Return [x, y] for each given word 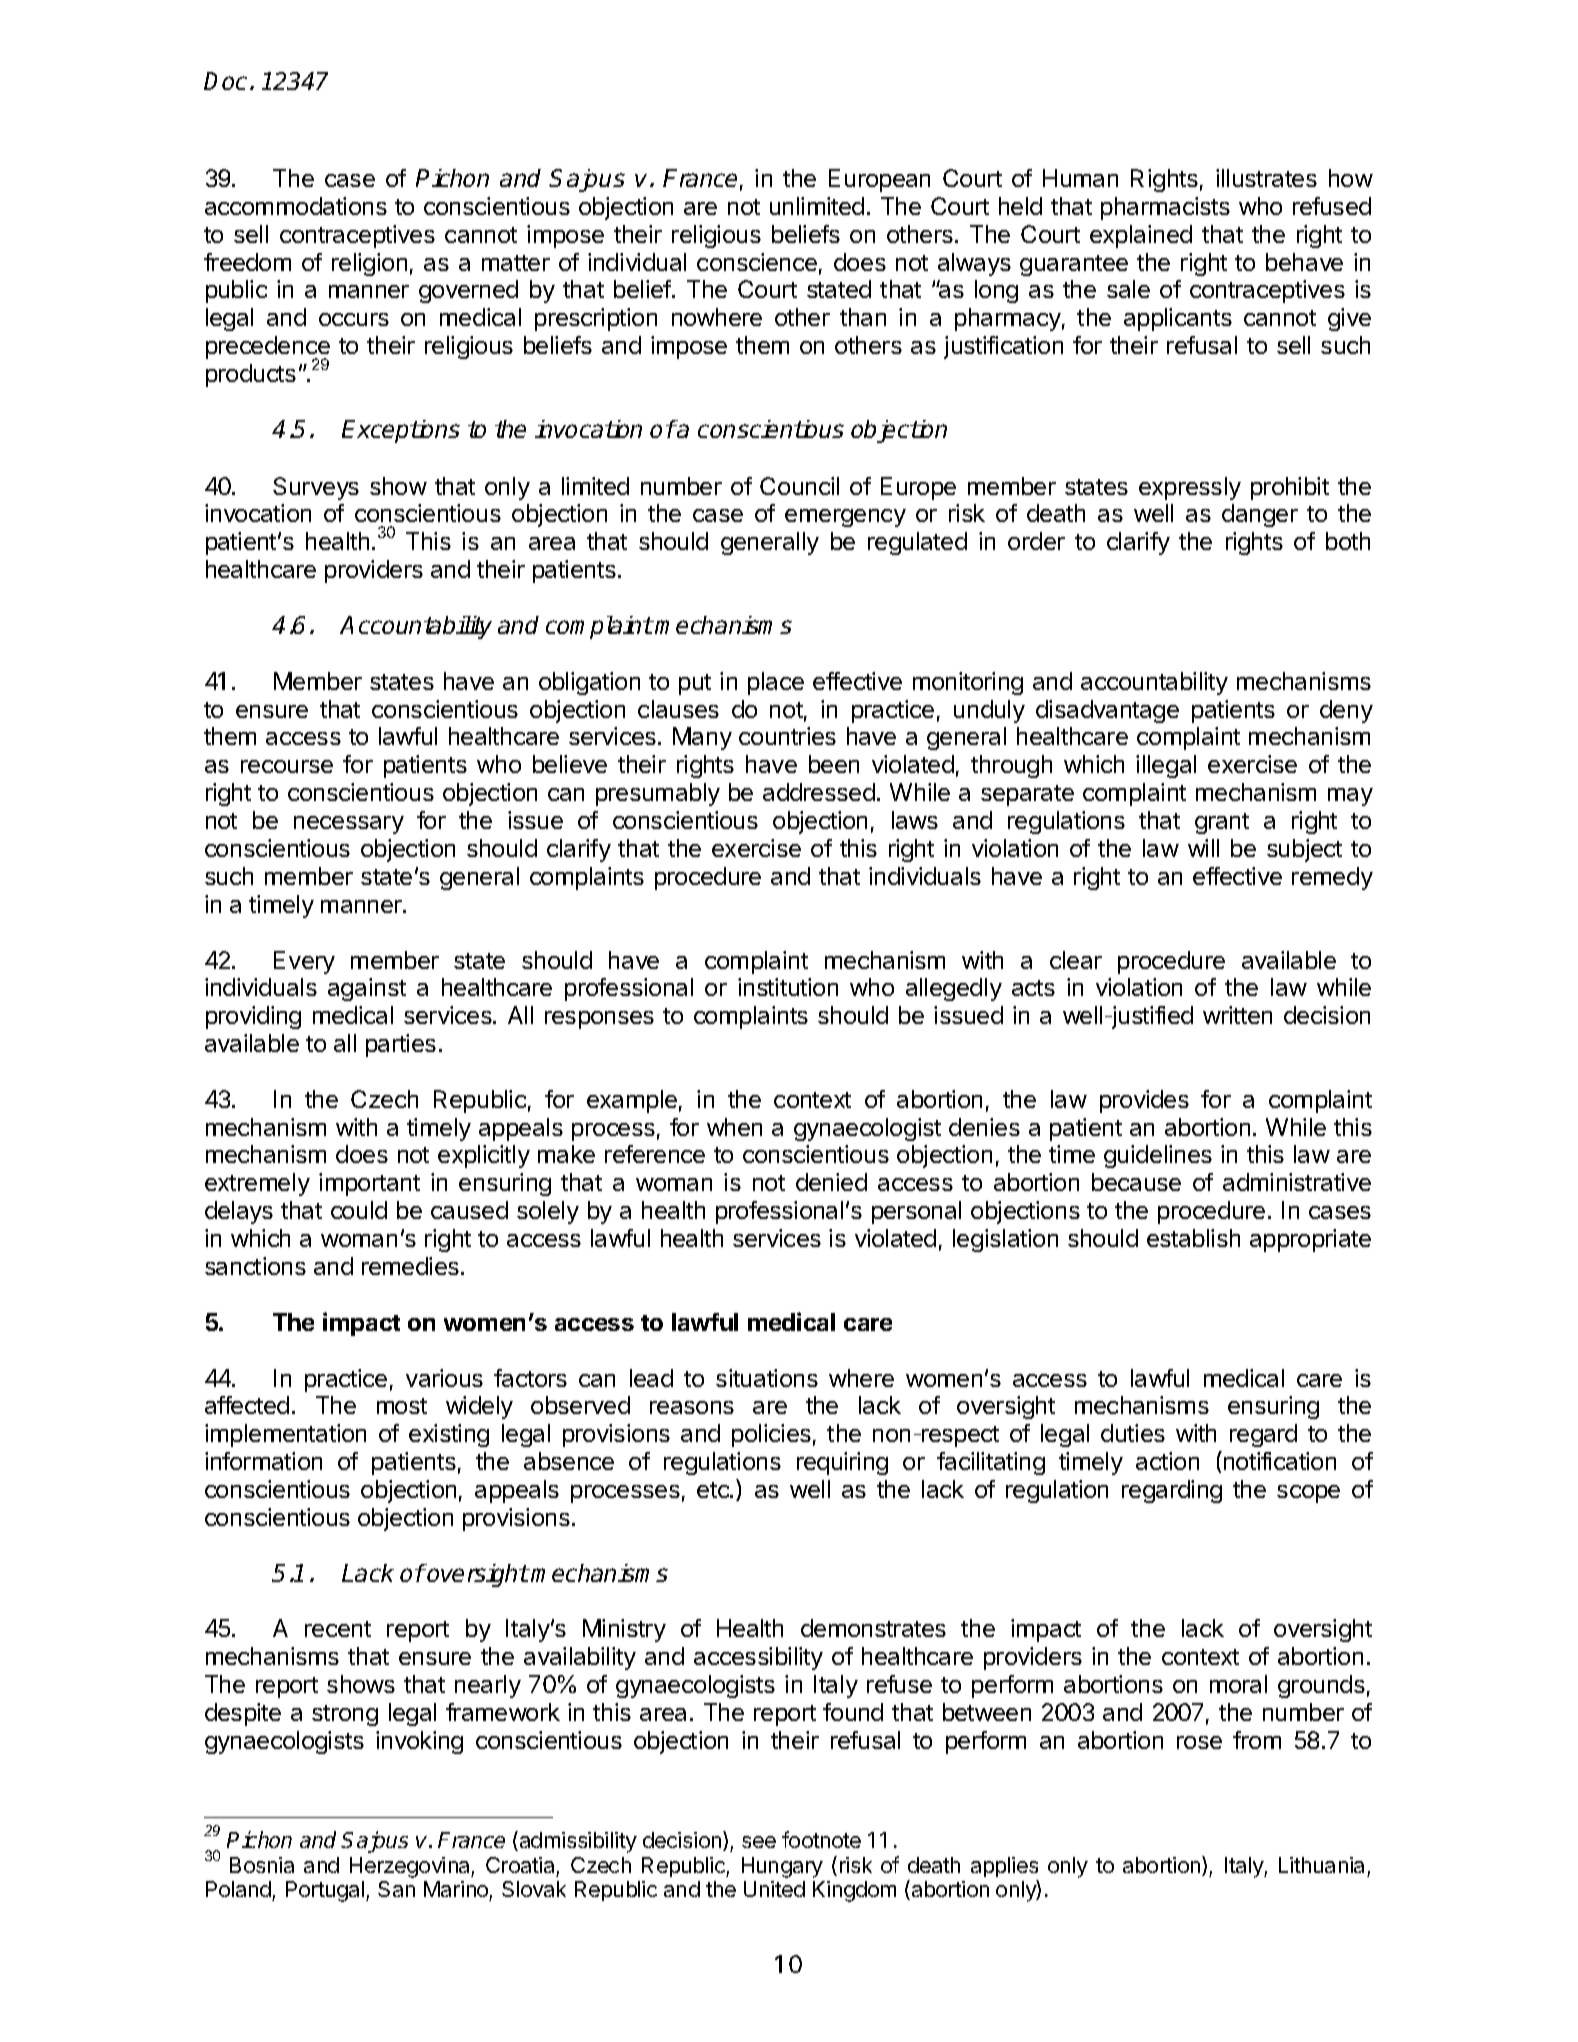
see [759, 1842]
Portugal [325, 1891]
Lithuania [1321, 1865]
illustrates [1266, 178]
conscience [757, 262]
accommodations [296, 206]
